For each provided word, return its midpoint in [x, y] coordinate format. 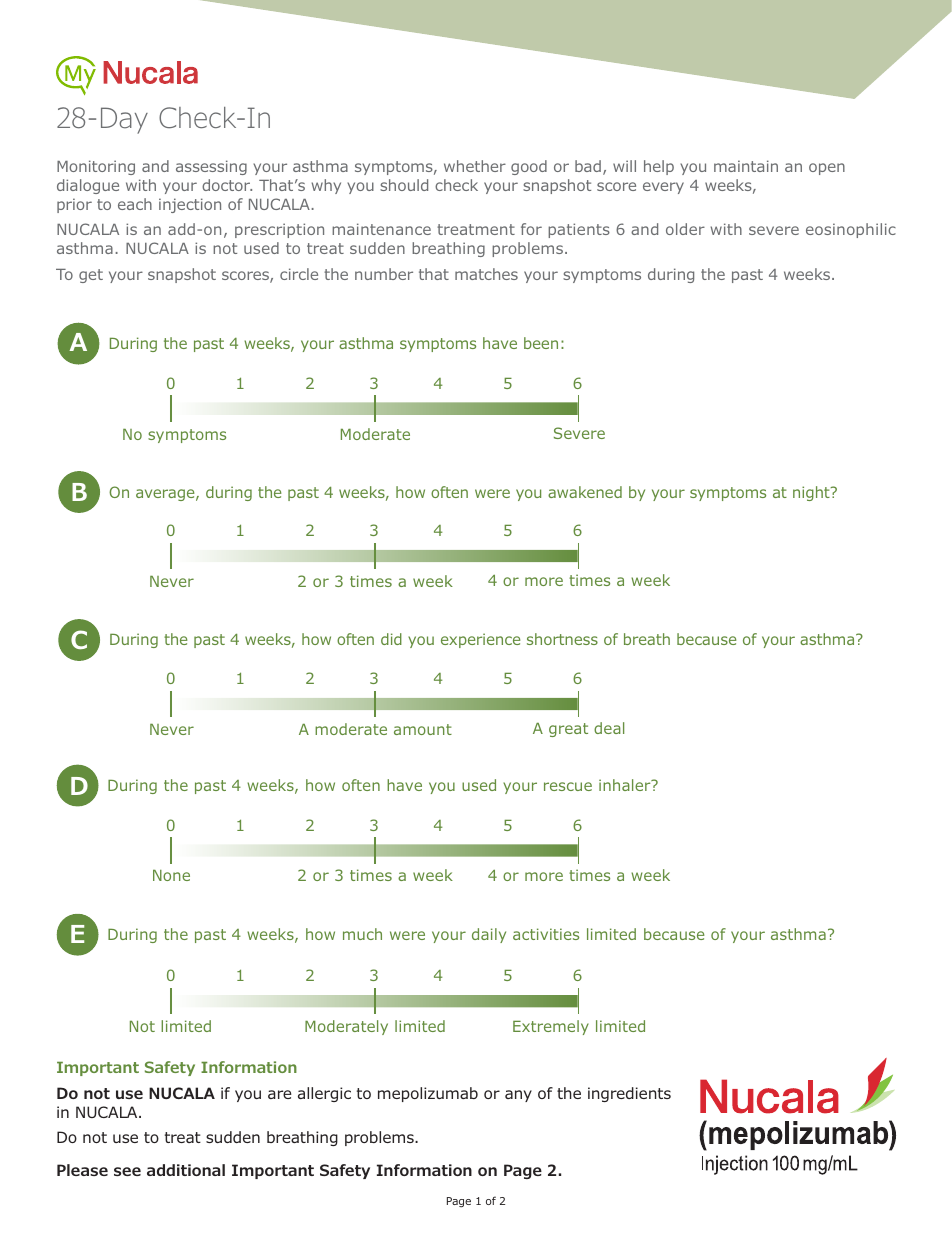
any [518, 1096]
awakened [585, 492]
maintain [746, 166]
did [391, 639]
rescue [568, 786]
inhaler [626, 785]
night [812, 493]
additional [186, 1170]
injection [190, 205]
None [171, 875]
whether [475, 166]
